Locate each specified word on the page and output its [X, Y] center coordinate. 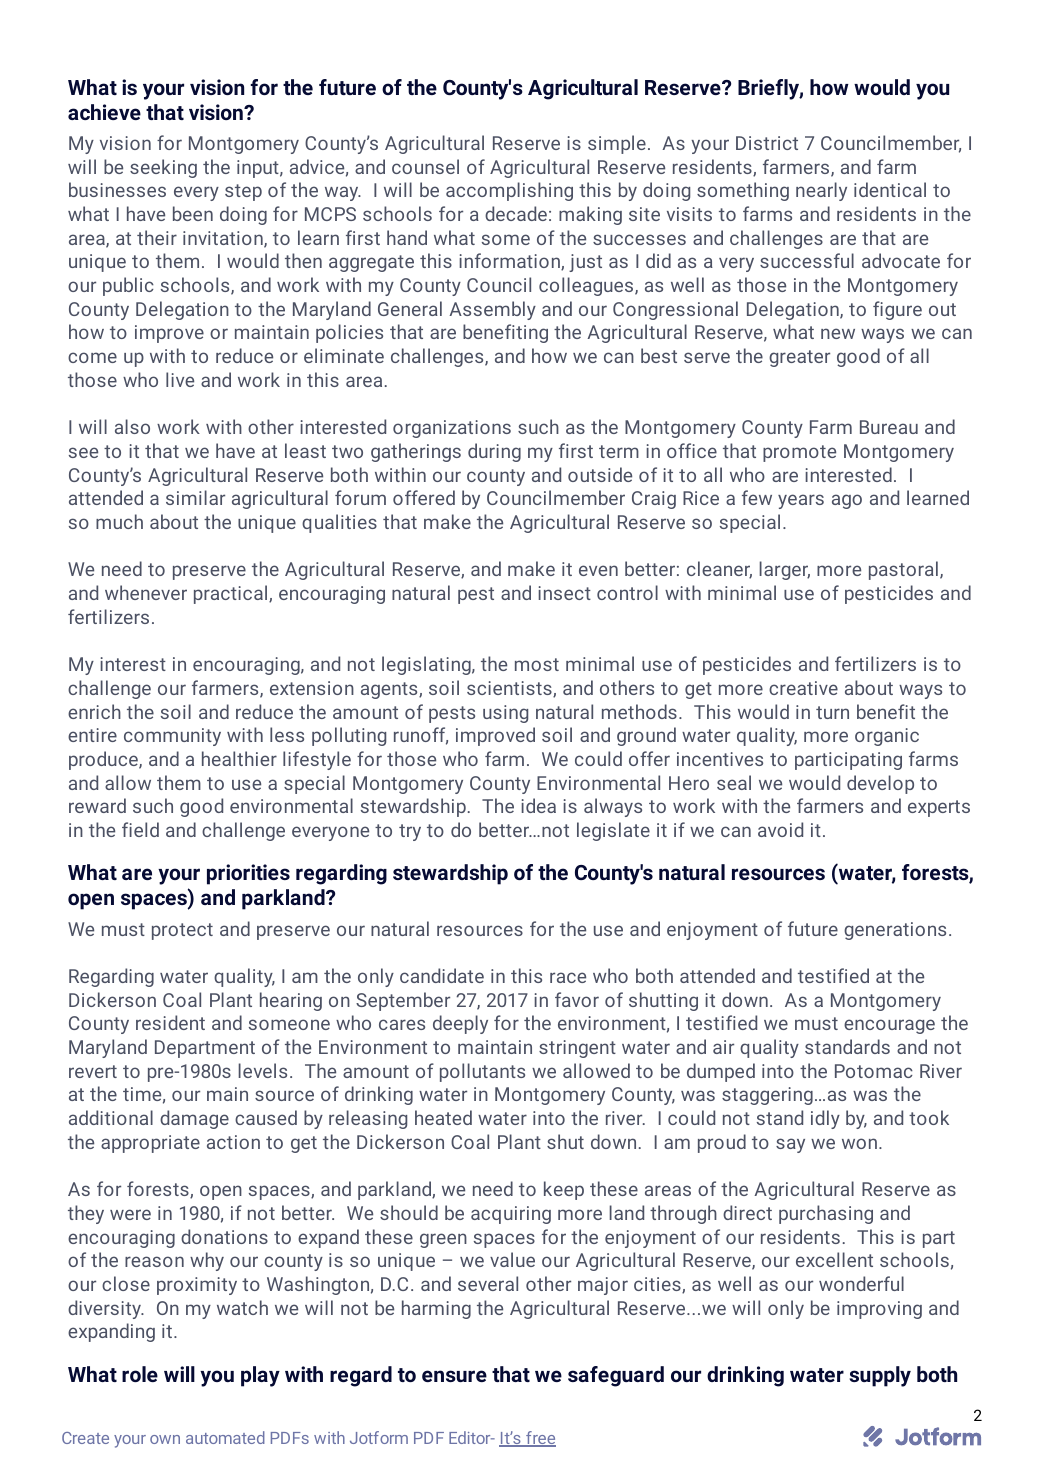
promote [799, 453]
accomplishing [509, 191]
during [494, 452]
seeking [163, 168]
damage [194, 1119]
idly [825, 1119]
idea [538, 805]
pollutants [482, 1072]
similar [195, 497]
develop [880, 784]
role [140, 1374]
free [540, 1439]
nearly [821, 191]
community [172, 737]
